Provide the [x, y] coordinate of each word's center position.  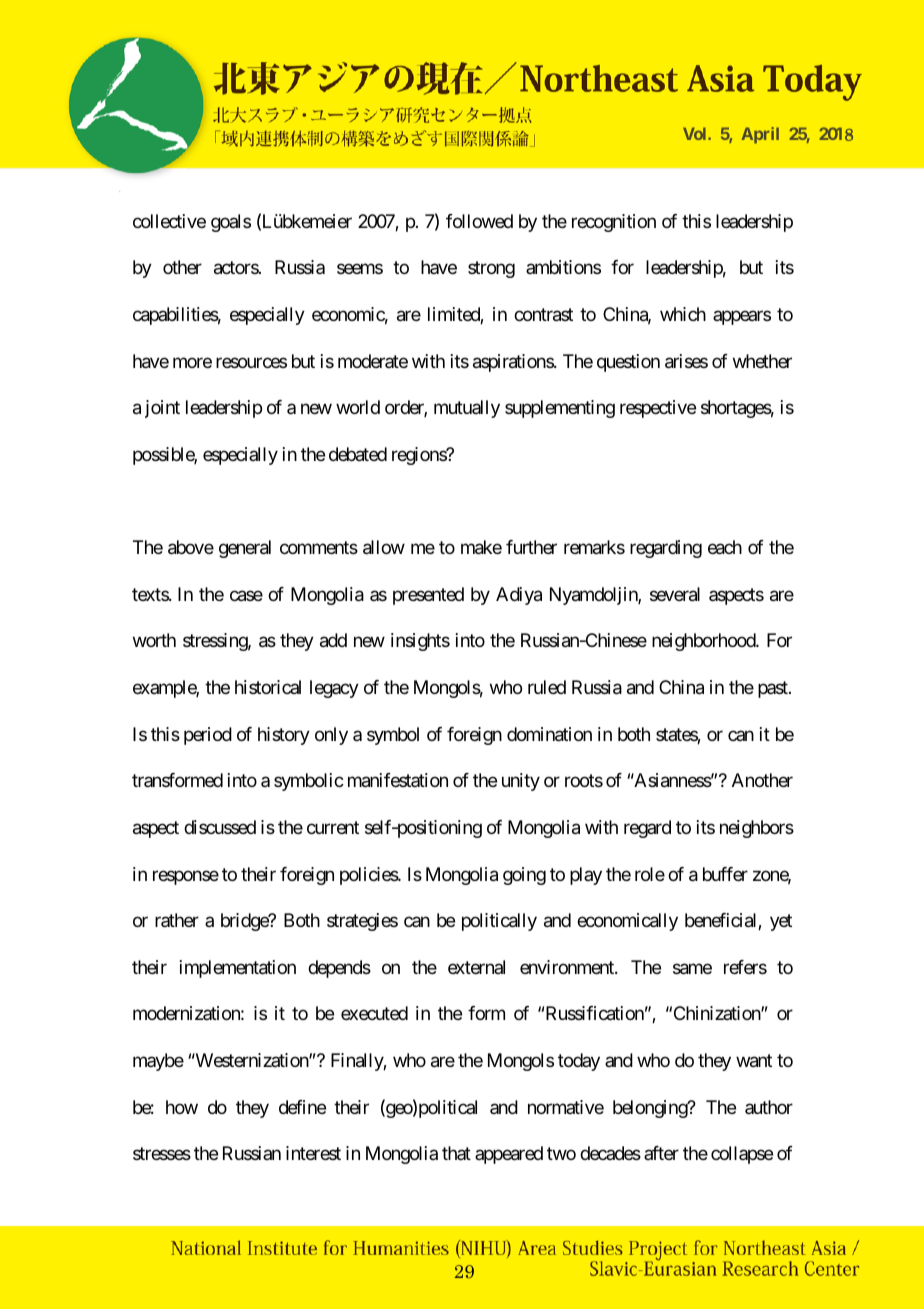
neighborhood [704, 642]
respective [658, 409]
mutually [467, 409]
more [192, 362]
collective [169, 221]
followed [479, 221]
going [524, 876]
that [456, 1153]
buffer [725, 874]
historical [268, 687]
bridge [245, 922]
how [182, 1107]
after [661, 1153]
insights [420, 642]
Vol [696, 133]
